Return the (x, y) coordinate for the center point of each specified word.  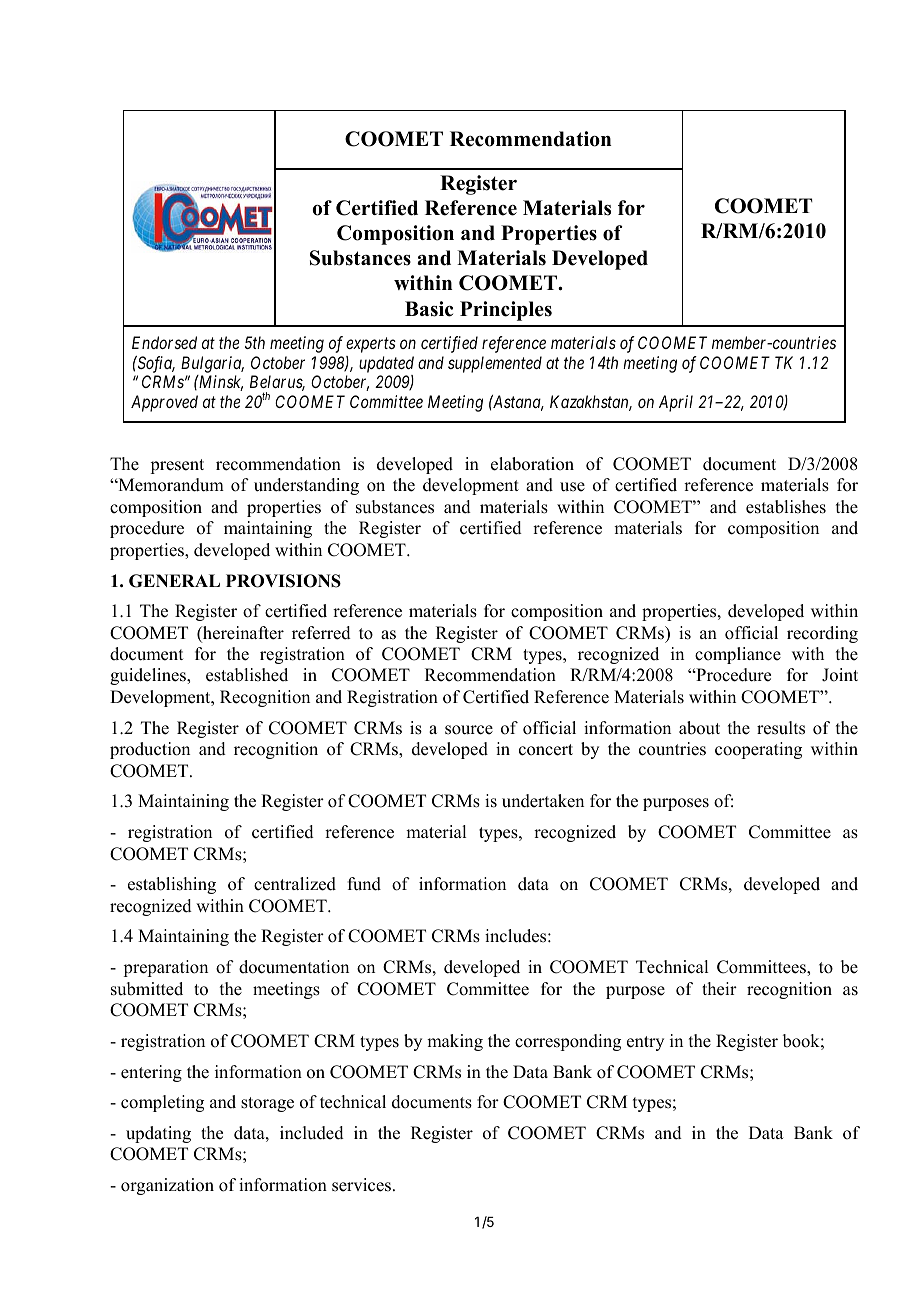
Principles (506, 311)
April (676, 403)
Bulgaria (212, 364)
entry (645, 1043)
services (361, 1185)
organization (167, 1186)
